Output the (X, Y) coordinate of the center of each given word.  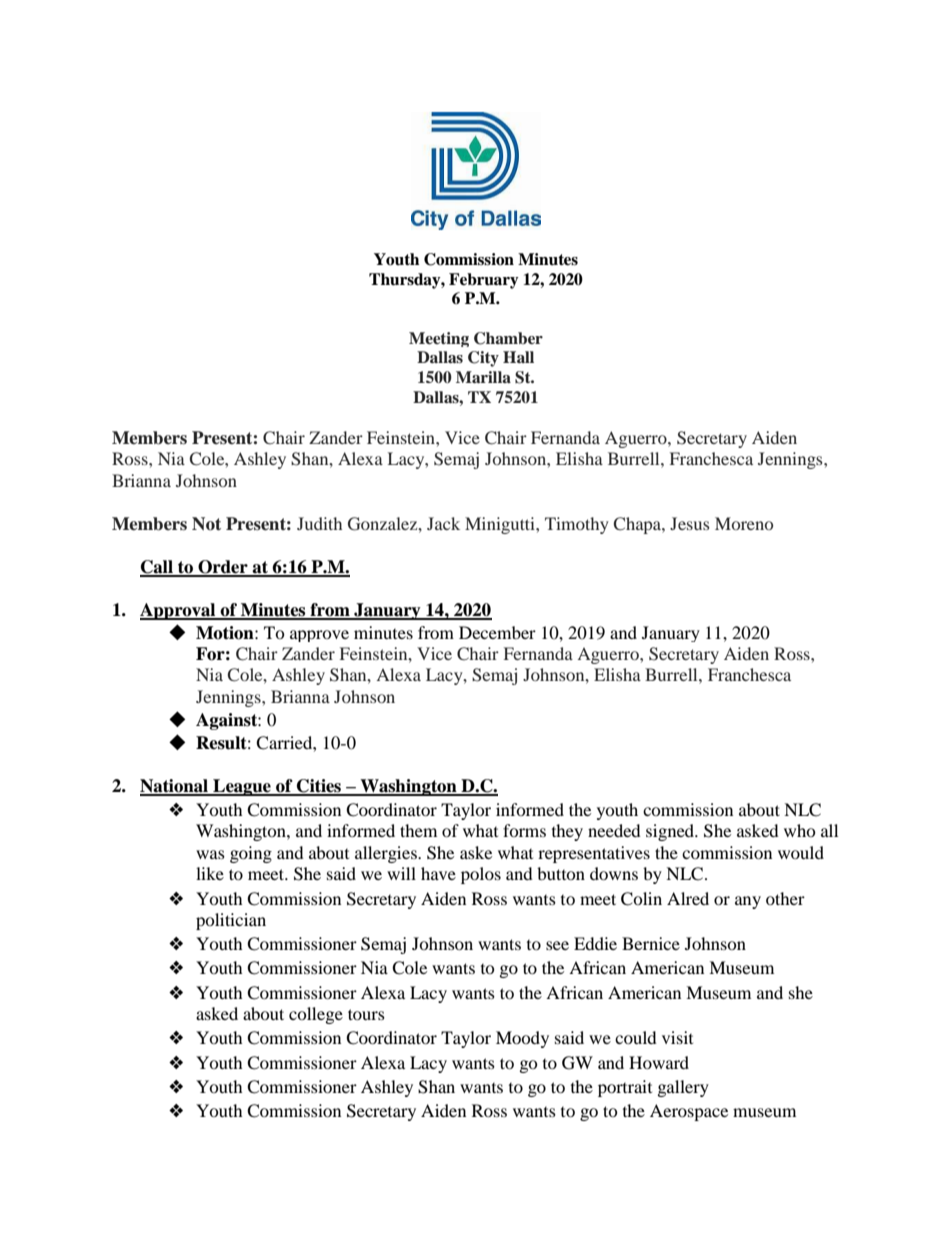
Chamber (508, 338)
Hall (518, 357)
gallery (683, 1088)
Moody (522, 1039)
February (484, 281)
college (316, 1015)
